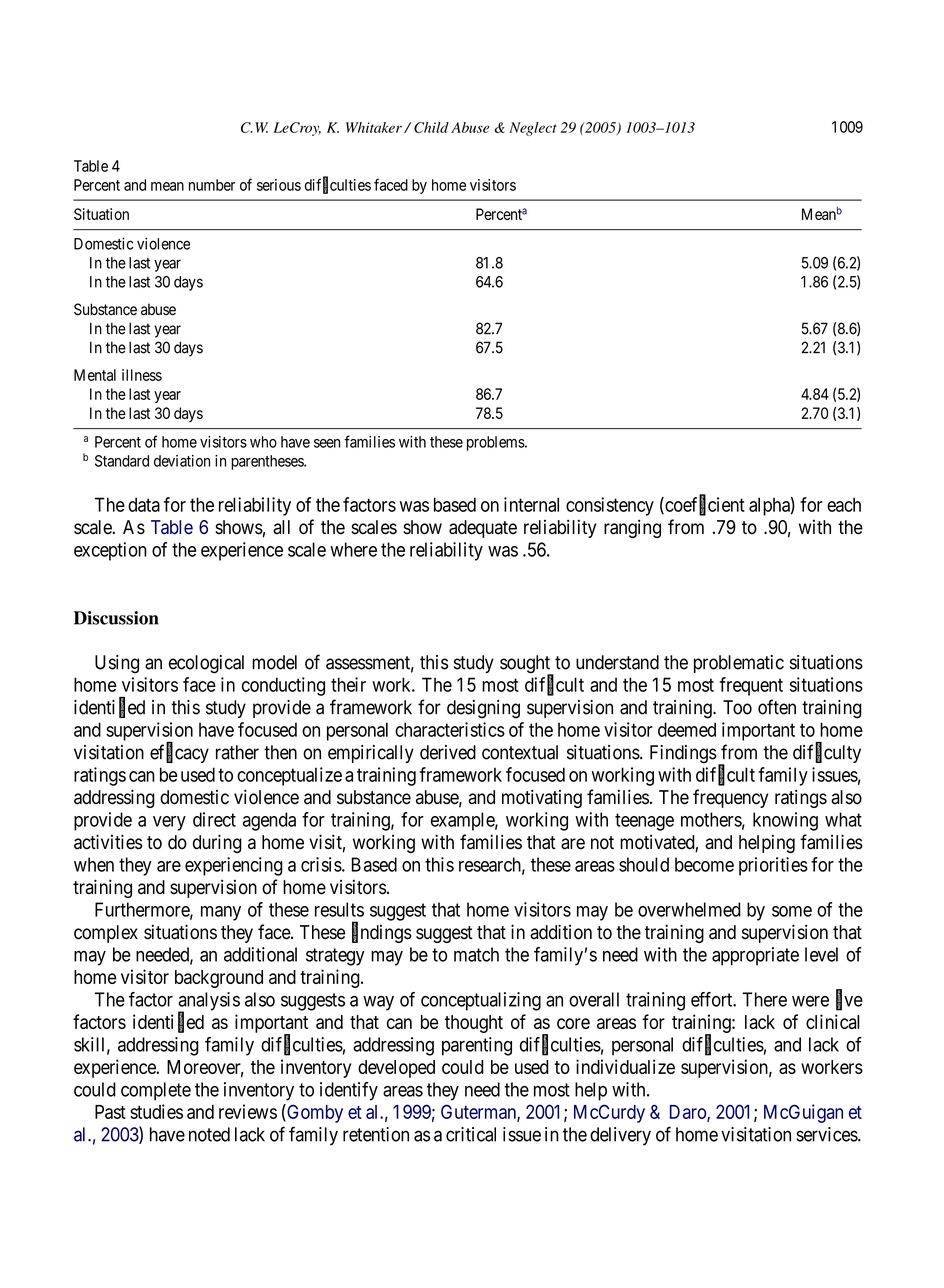 Image resolution: width=944 pixels, height=1288 pixels. Describe the element at coordinates (156, 1111) in the image. I see `studies` at that location.
